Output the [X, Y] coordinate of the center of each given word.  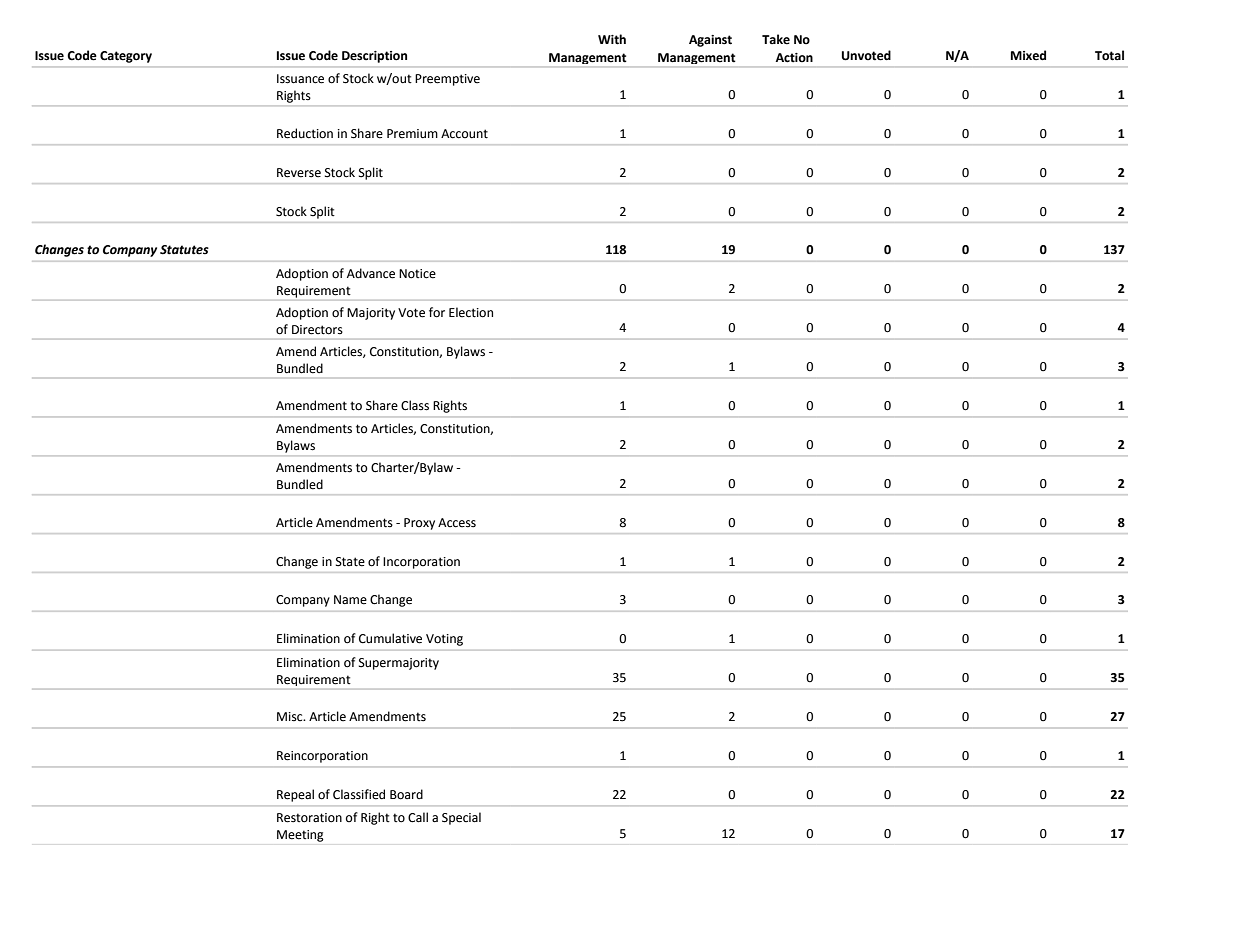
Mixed [1028, 55]
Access [457, 523]
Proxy [419, 524]
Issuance [300, 79]
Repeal [295, 795]
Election [471, 312]
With [612, 39]
